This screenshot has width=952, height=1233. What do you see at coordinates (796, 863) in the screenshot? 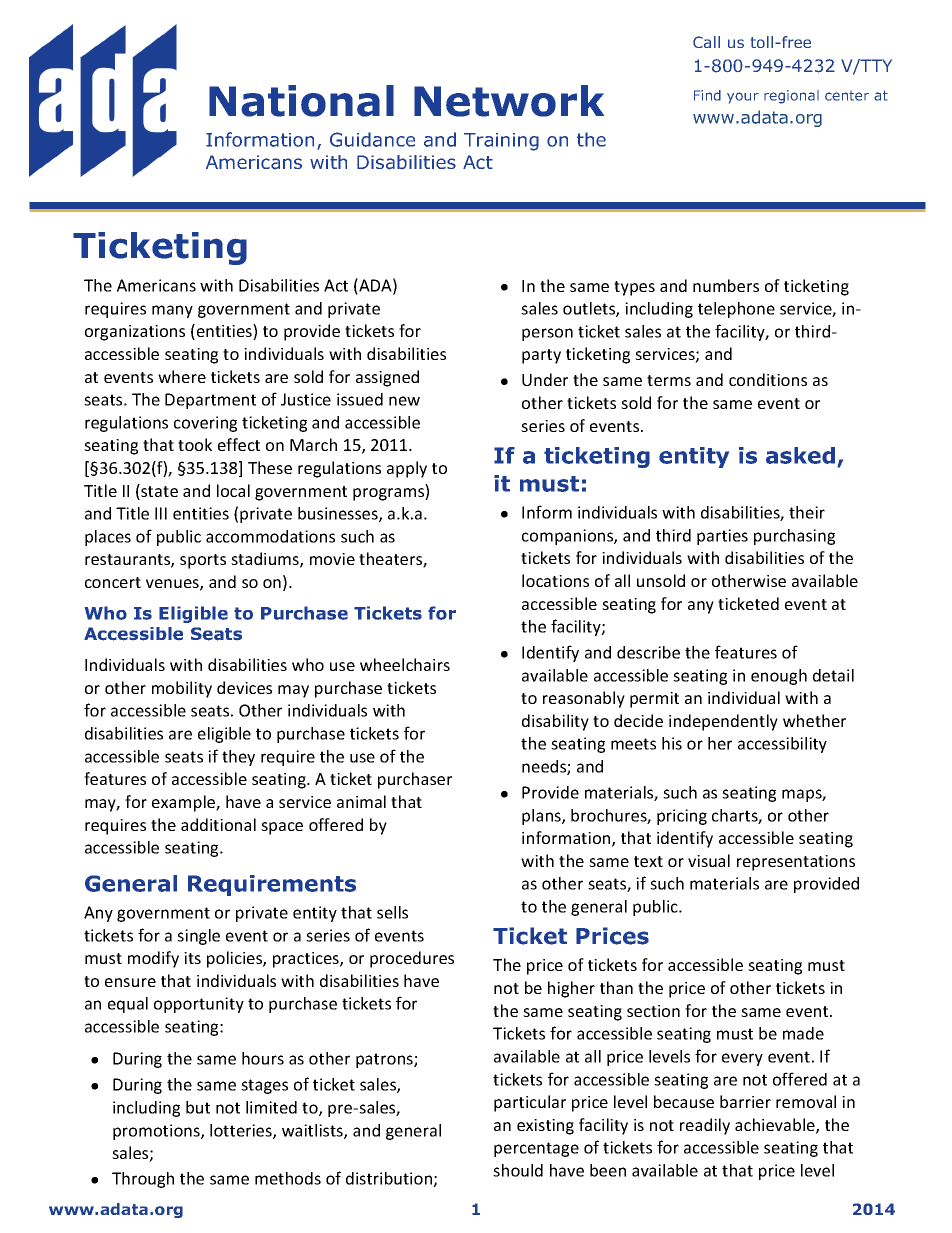
I see `representations` at bounding box center [796, 863].
